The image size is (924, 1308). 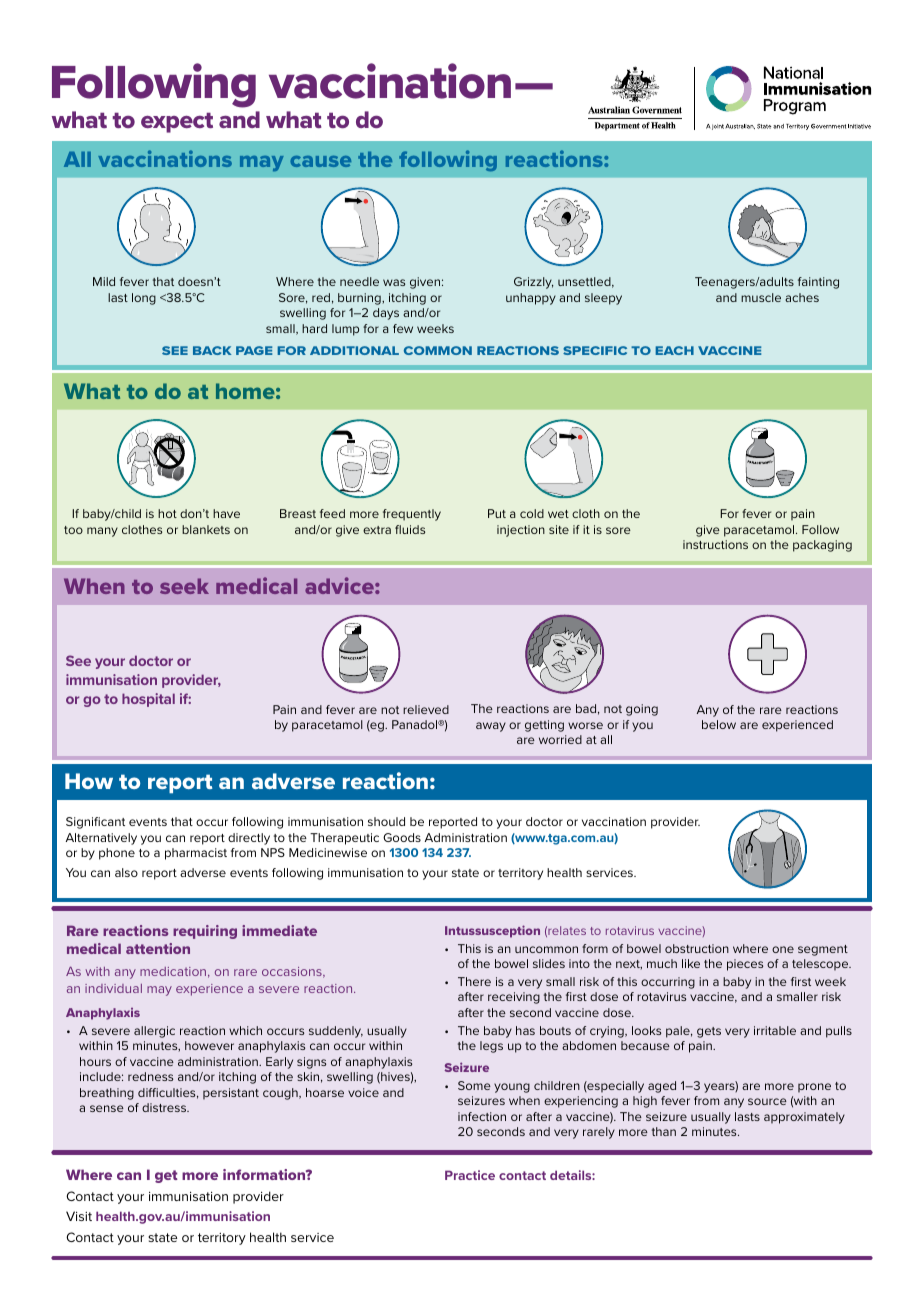 What do you see at coordinates (715, 544) in the image?
I see `instructions` at bounding box center [715, 544].
